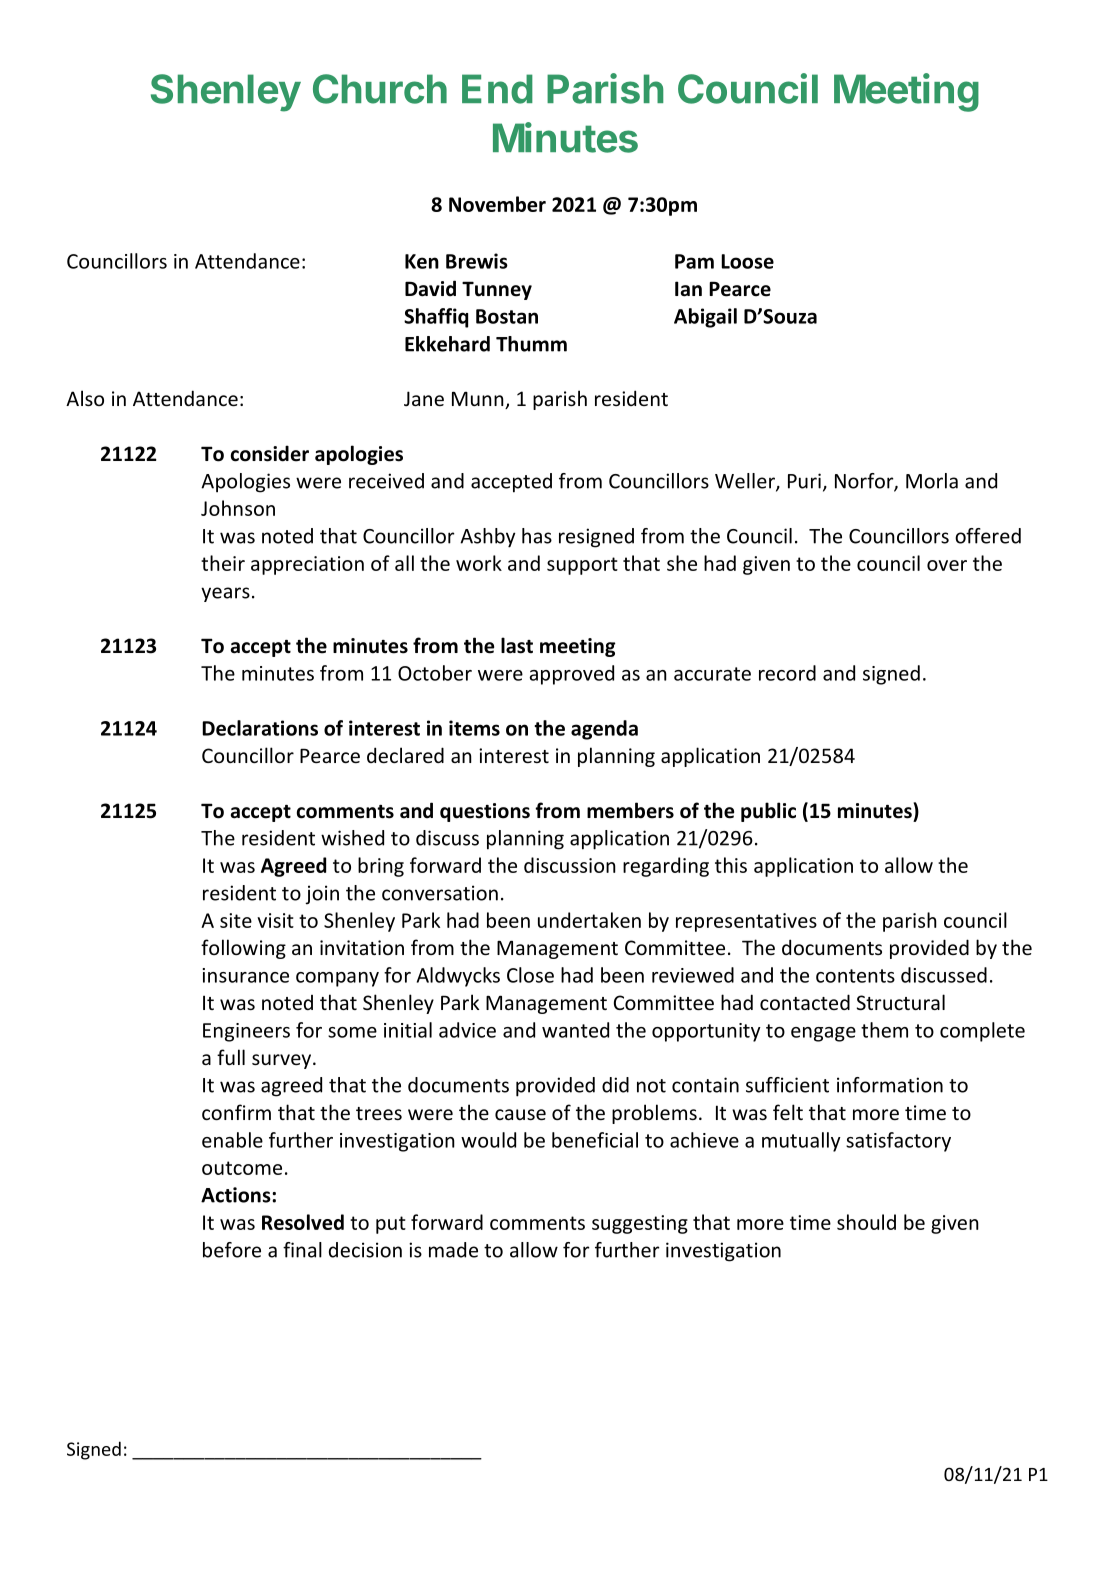 This page has height=1578, width=1116. What do you see at coordinates (380, 89) in the page?
I see `Church` at bounding box center [380, 89].
